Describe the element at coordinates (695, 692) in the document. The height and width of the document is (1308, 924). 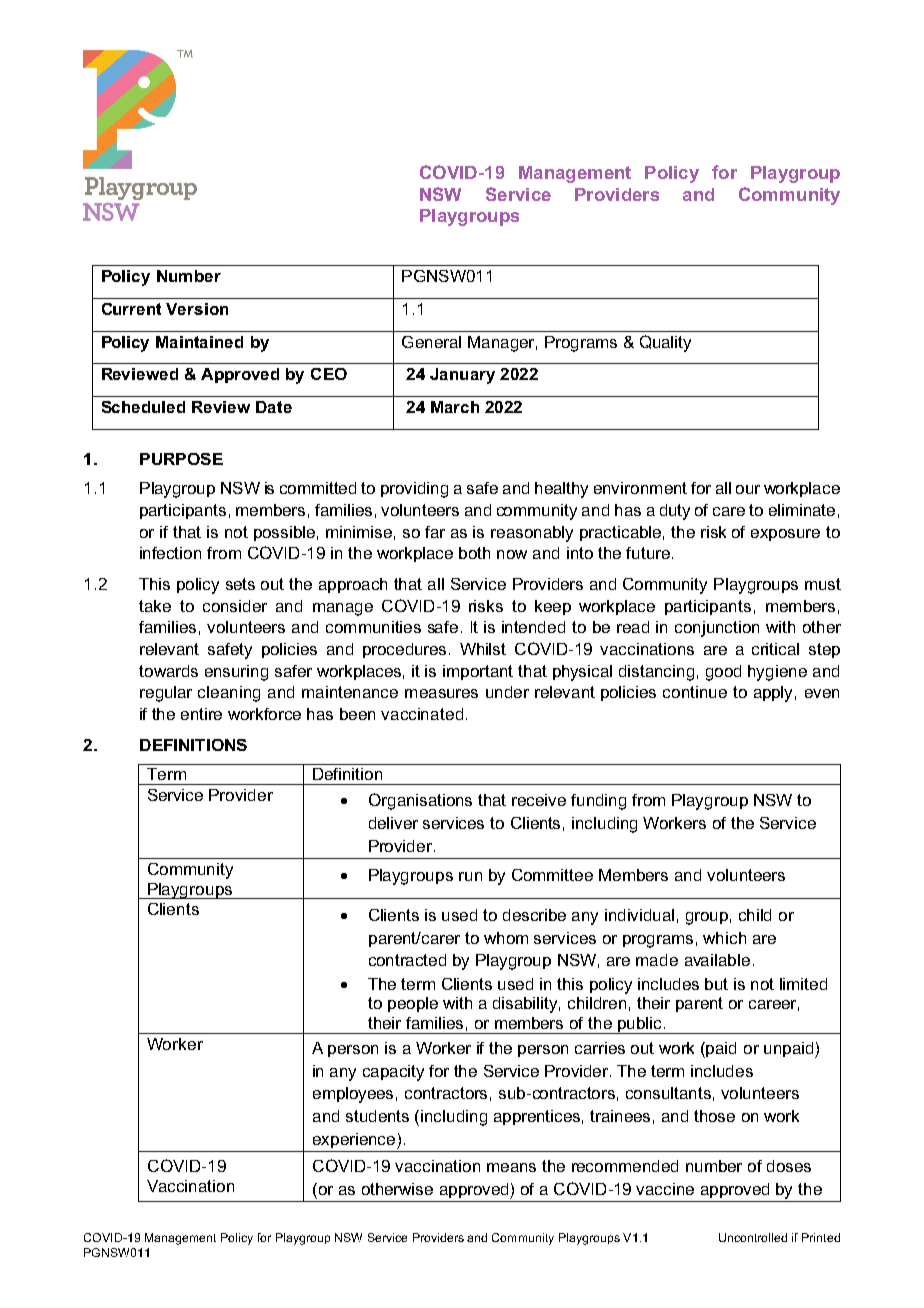
I see `continue` at that location.
